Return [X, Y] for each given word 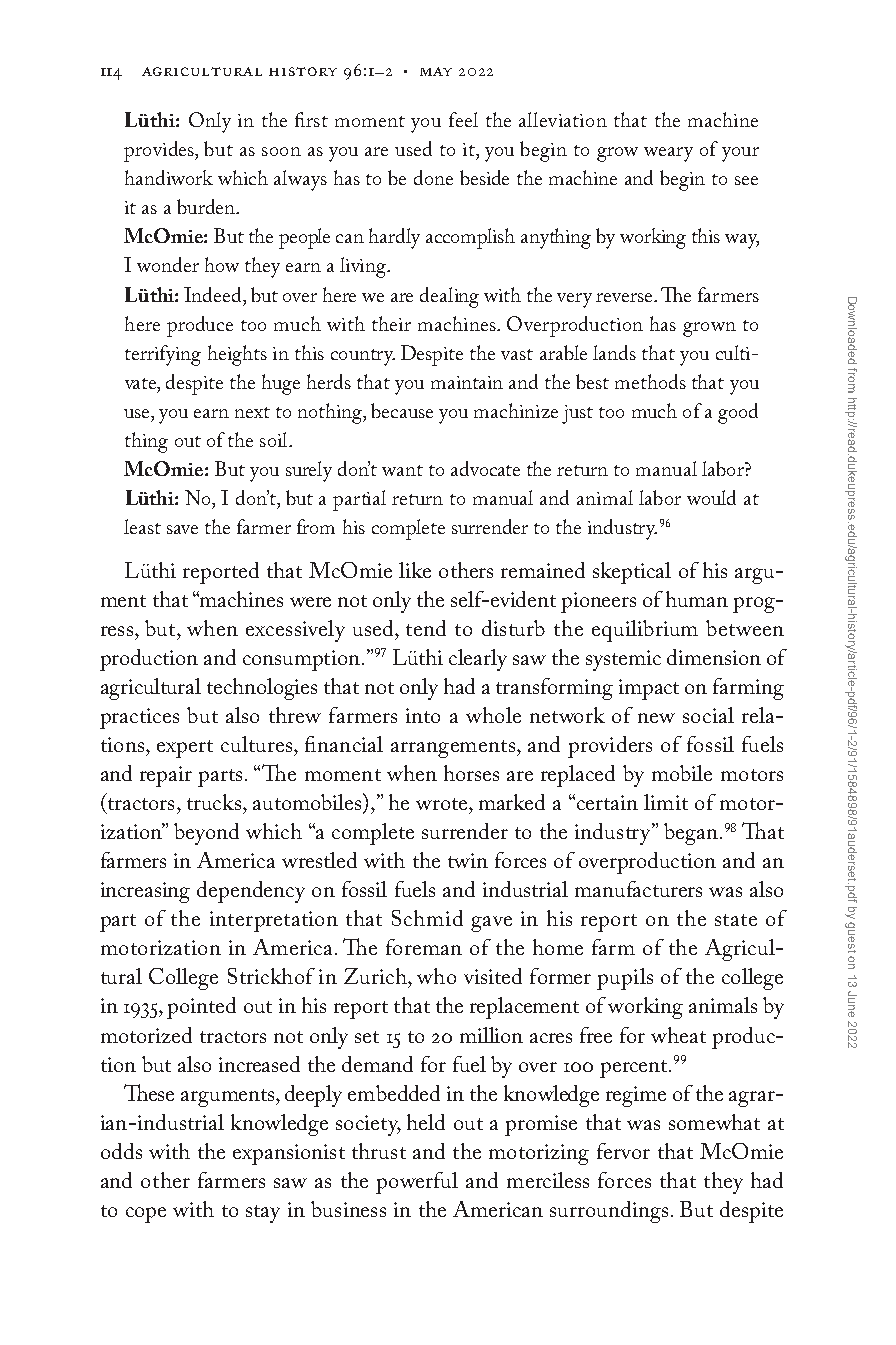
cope [146, 1215]
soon [281, 151]
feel [463, 119]
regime [636, 1096]
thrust [379, 1151]
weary [668, 154]
